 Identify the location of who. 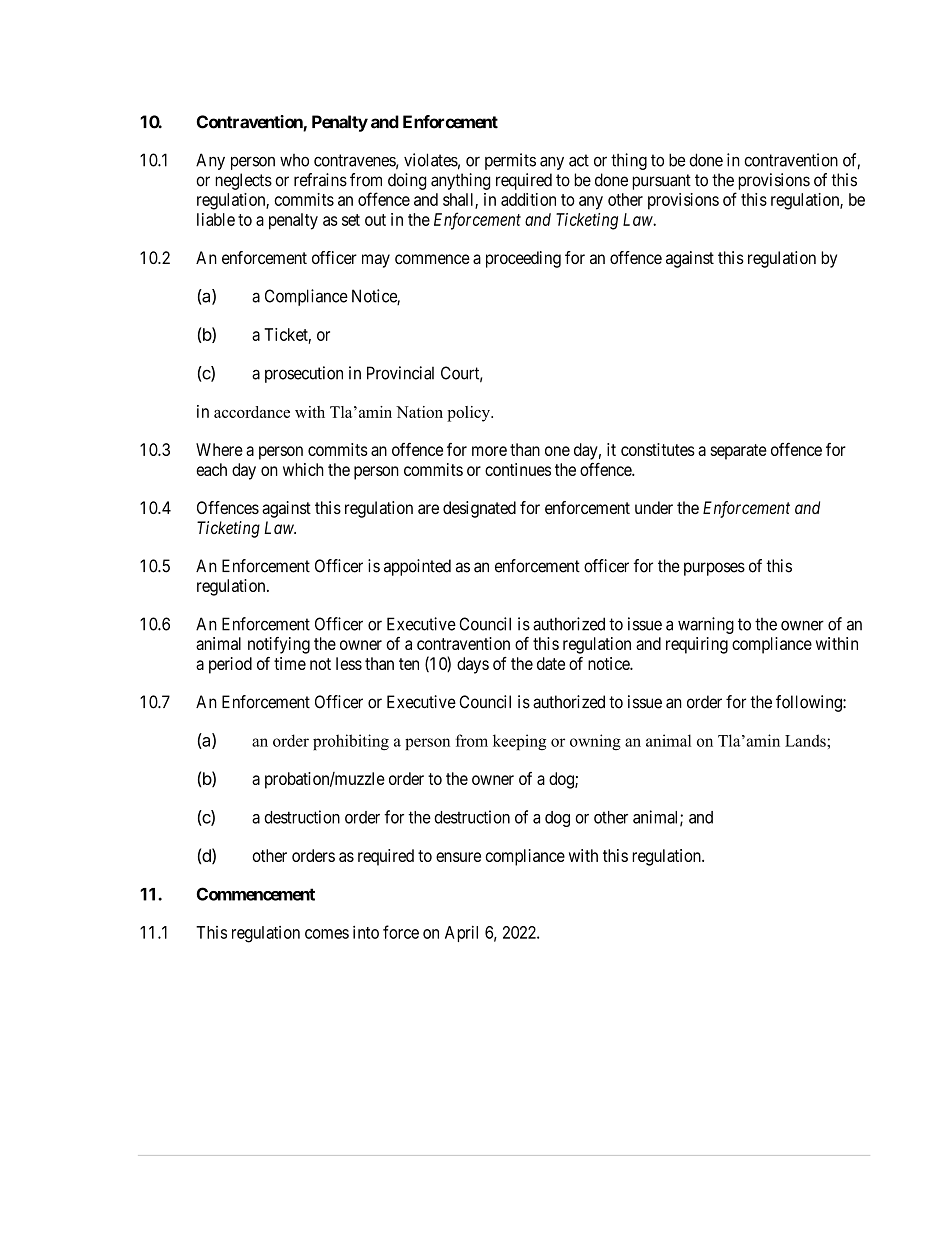
(294, 160).
